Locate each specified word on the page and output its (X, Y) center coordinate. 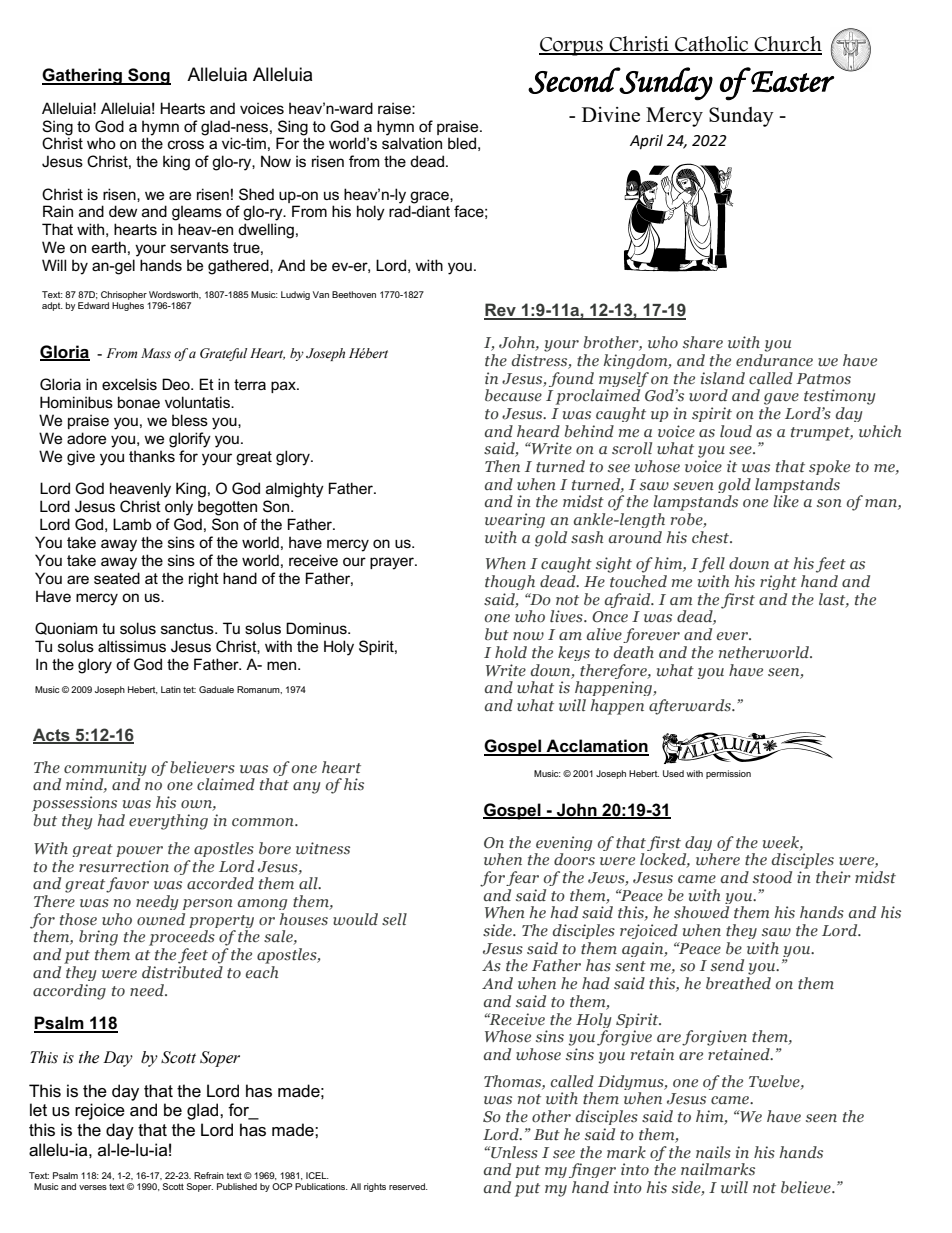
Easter (791, 80)
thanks (152, 456)
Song (148, 76)
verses (93, 1187)
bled (462, 143)
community (105, 770)
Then (502, 466)
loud (736, 431)
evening (563, 845)
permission (728, 774)
